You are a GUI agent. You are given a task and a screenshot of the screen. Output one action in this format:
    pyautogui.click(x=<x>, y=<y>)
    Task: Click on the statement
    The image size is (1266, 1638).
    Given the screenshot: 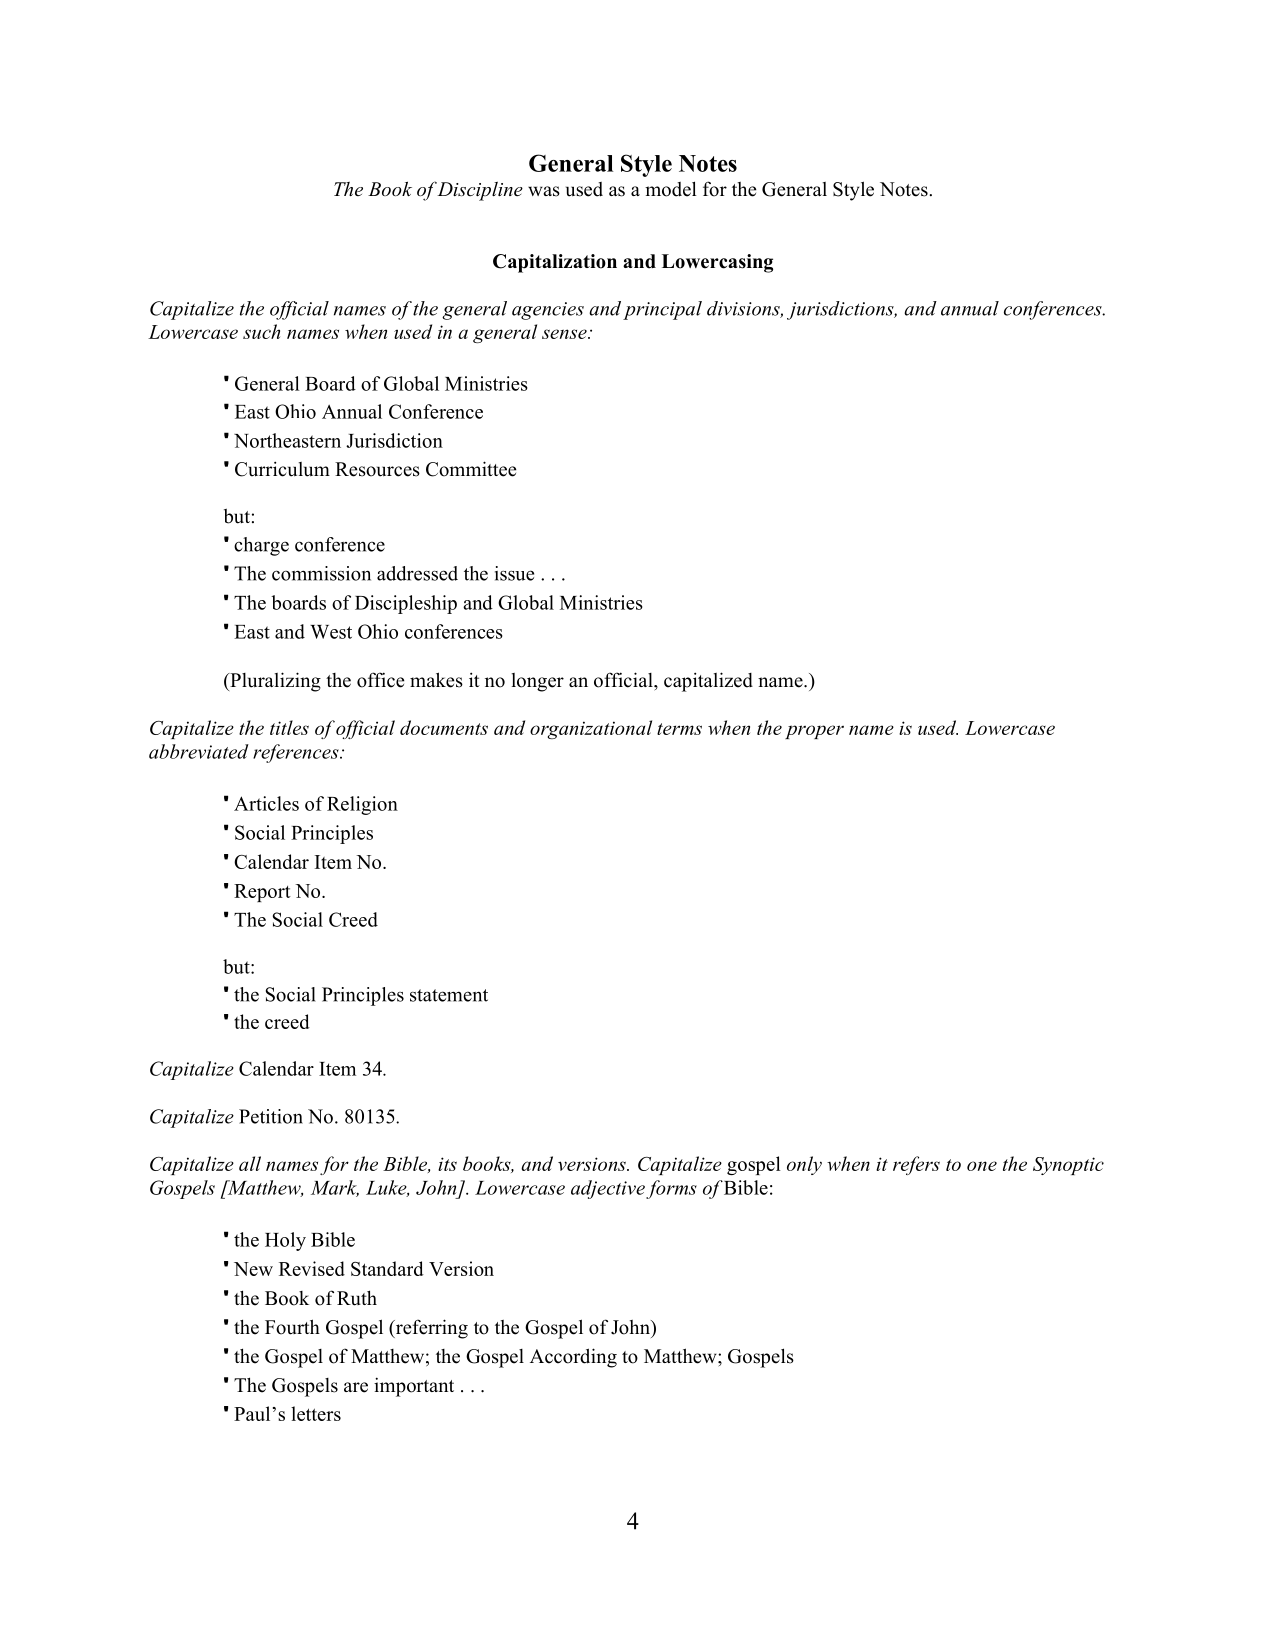 What is the action you would take?
    pyautogui.click(x=449, y=995)
